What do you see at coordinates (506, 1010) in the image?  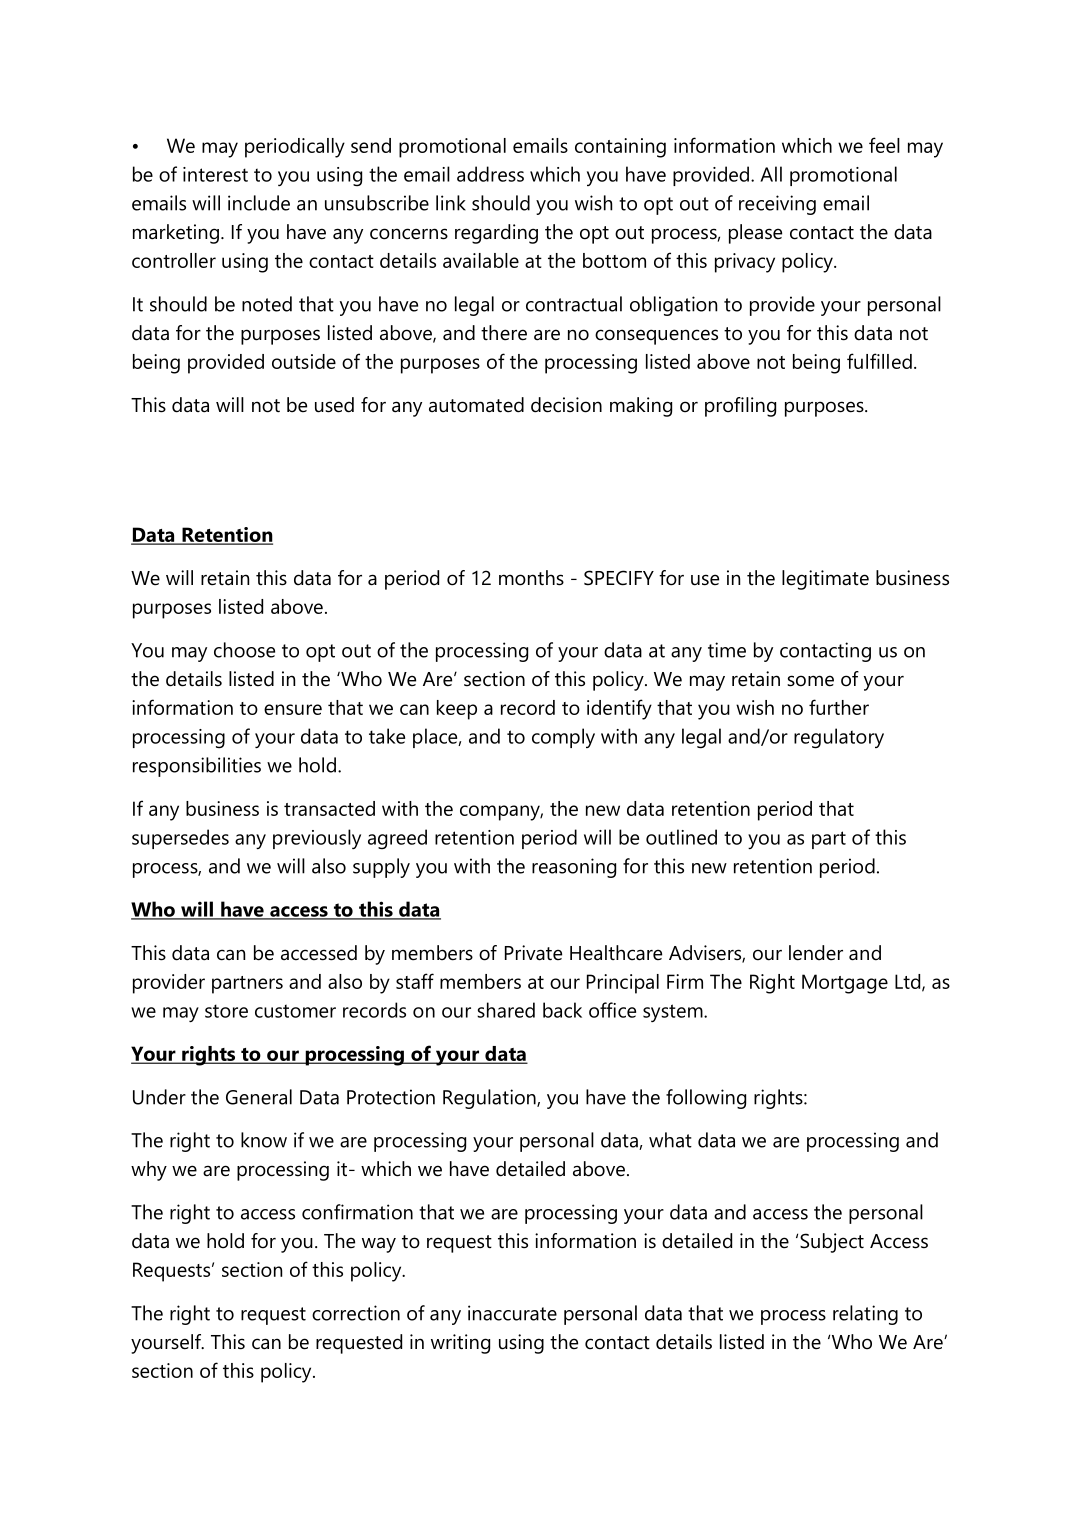 I see `shared` at bounding box center [506, 1010].
